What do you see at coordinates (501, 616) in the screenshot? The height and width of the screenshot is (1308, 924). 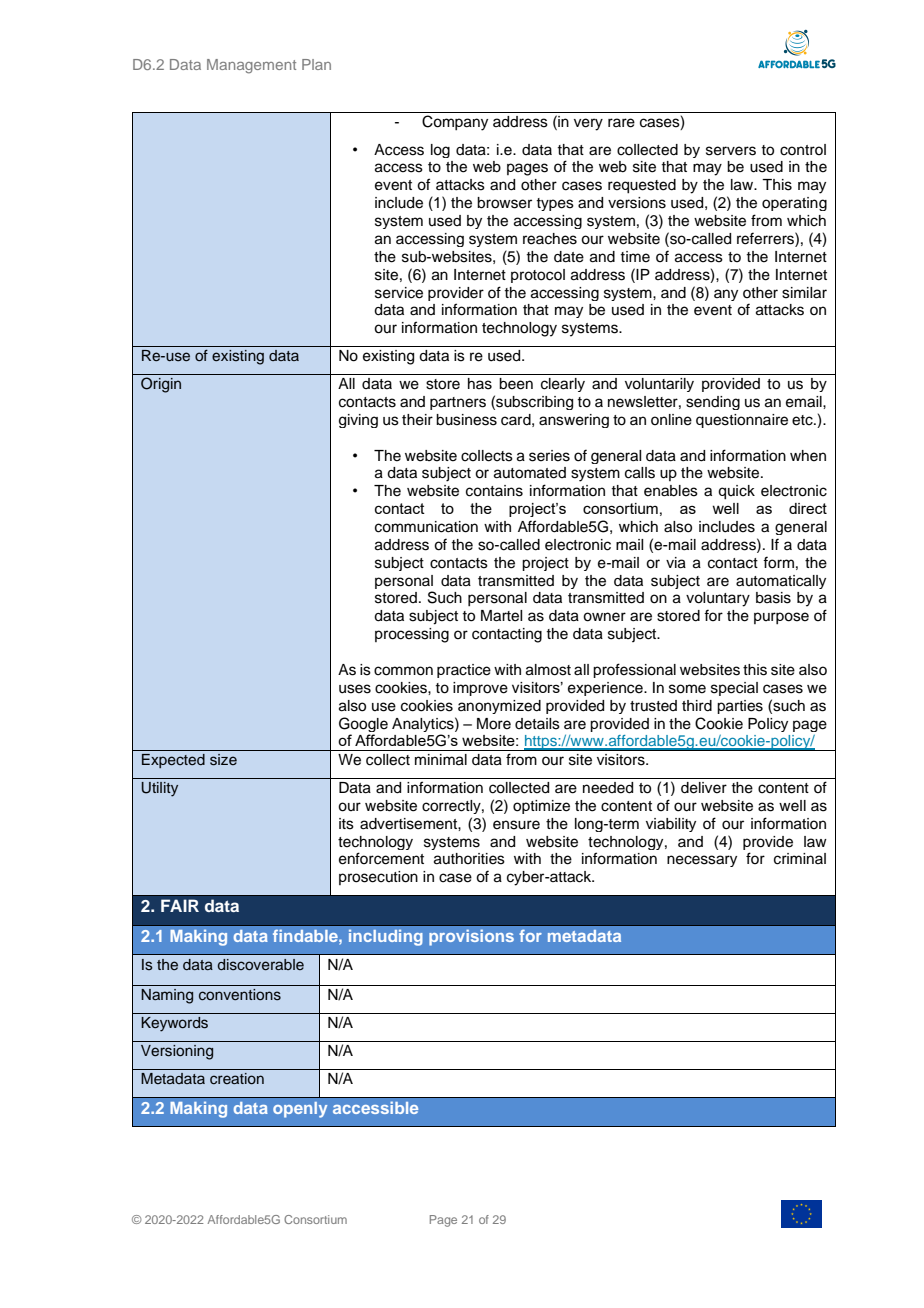 I see `Martel` at bounding box center [501, 616].
